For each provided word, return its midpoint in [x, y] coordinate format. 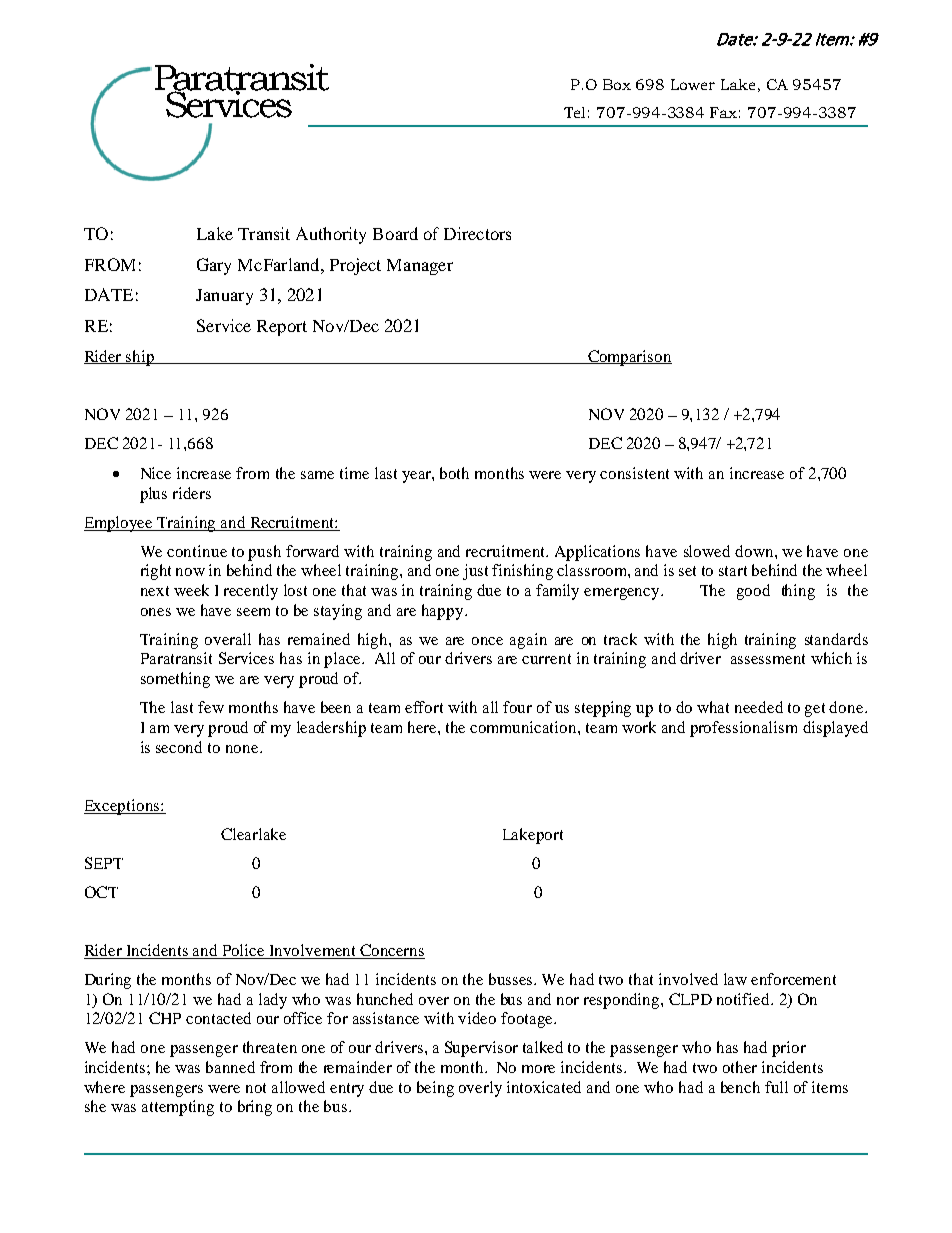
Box [617, 84]
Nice [156, 473]
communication [524, 727]
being [435, 1089]
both [454, 473]
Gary [214, 266]
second [179, 747]
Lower [693, 84]
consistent [634, 473]
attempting [178, 1108]
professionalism [743, 729]
